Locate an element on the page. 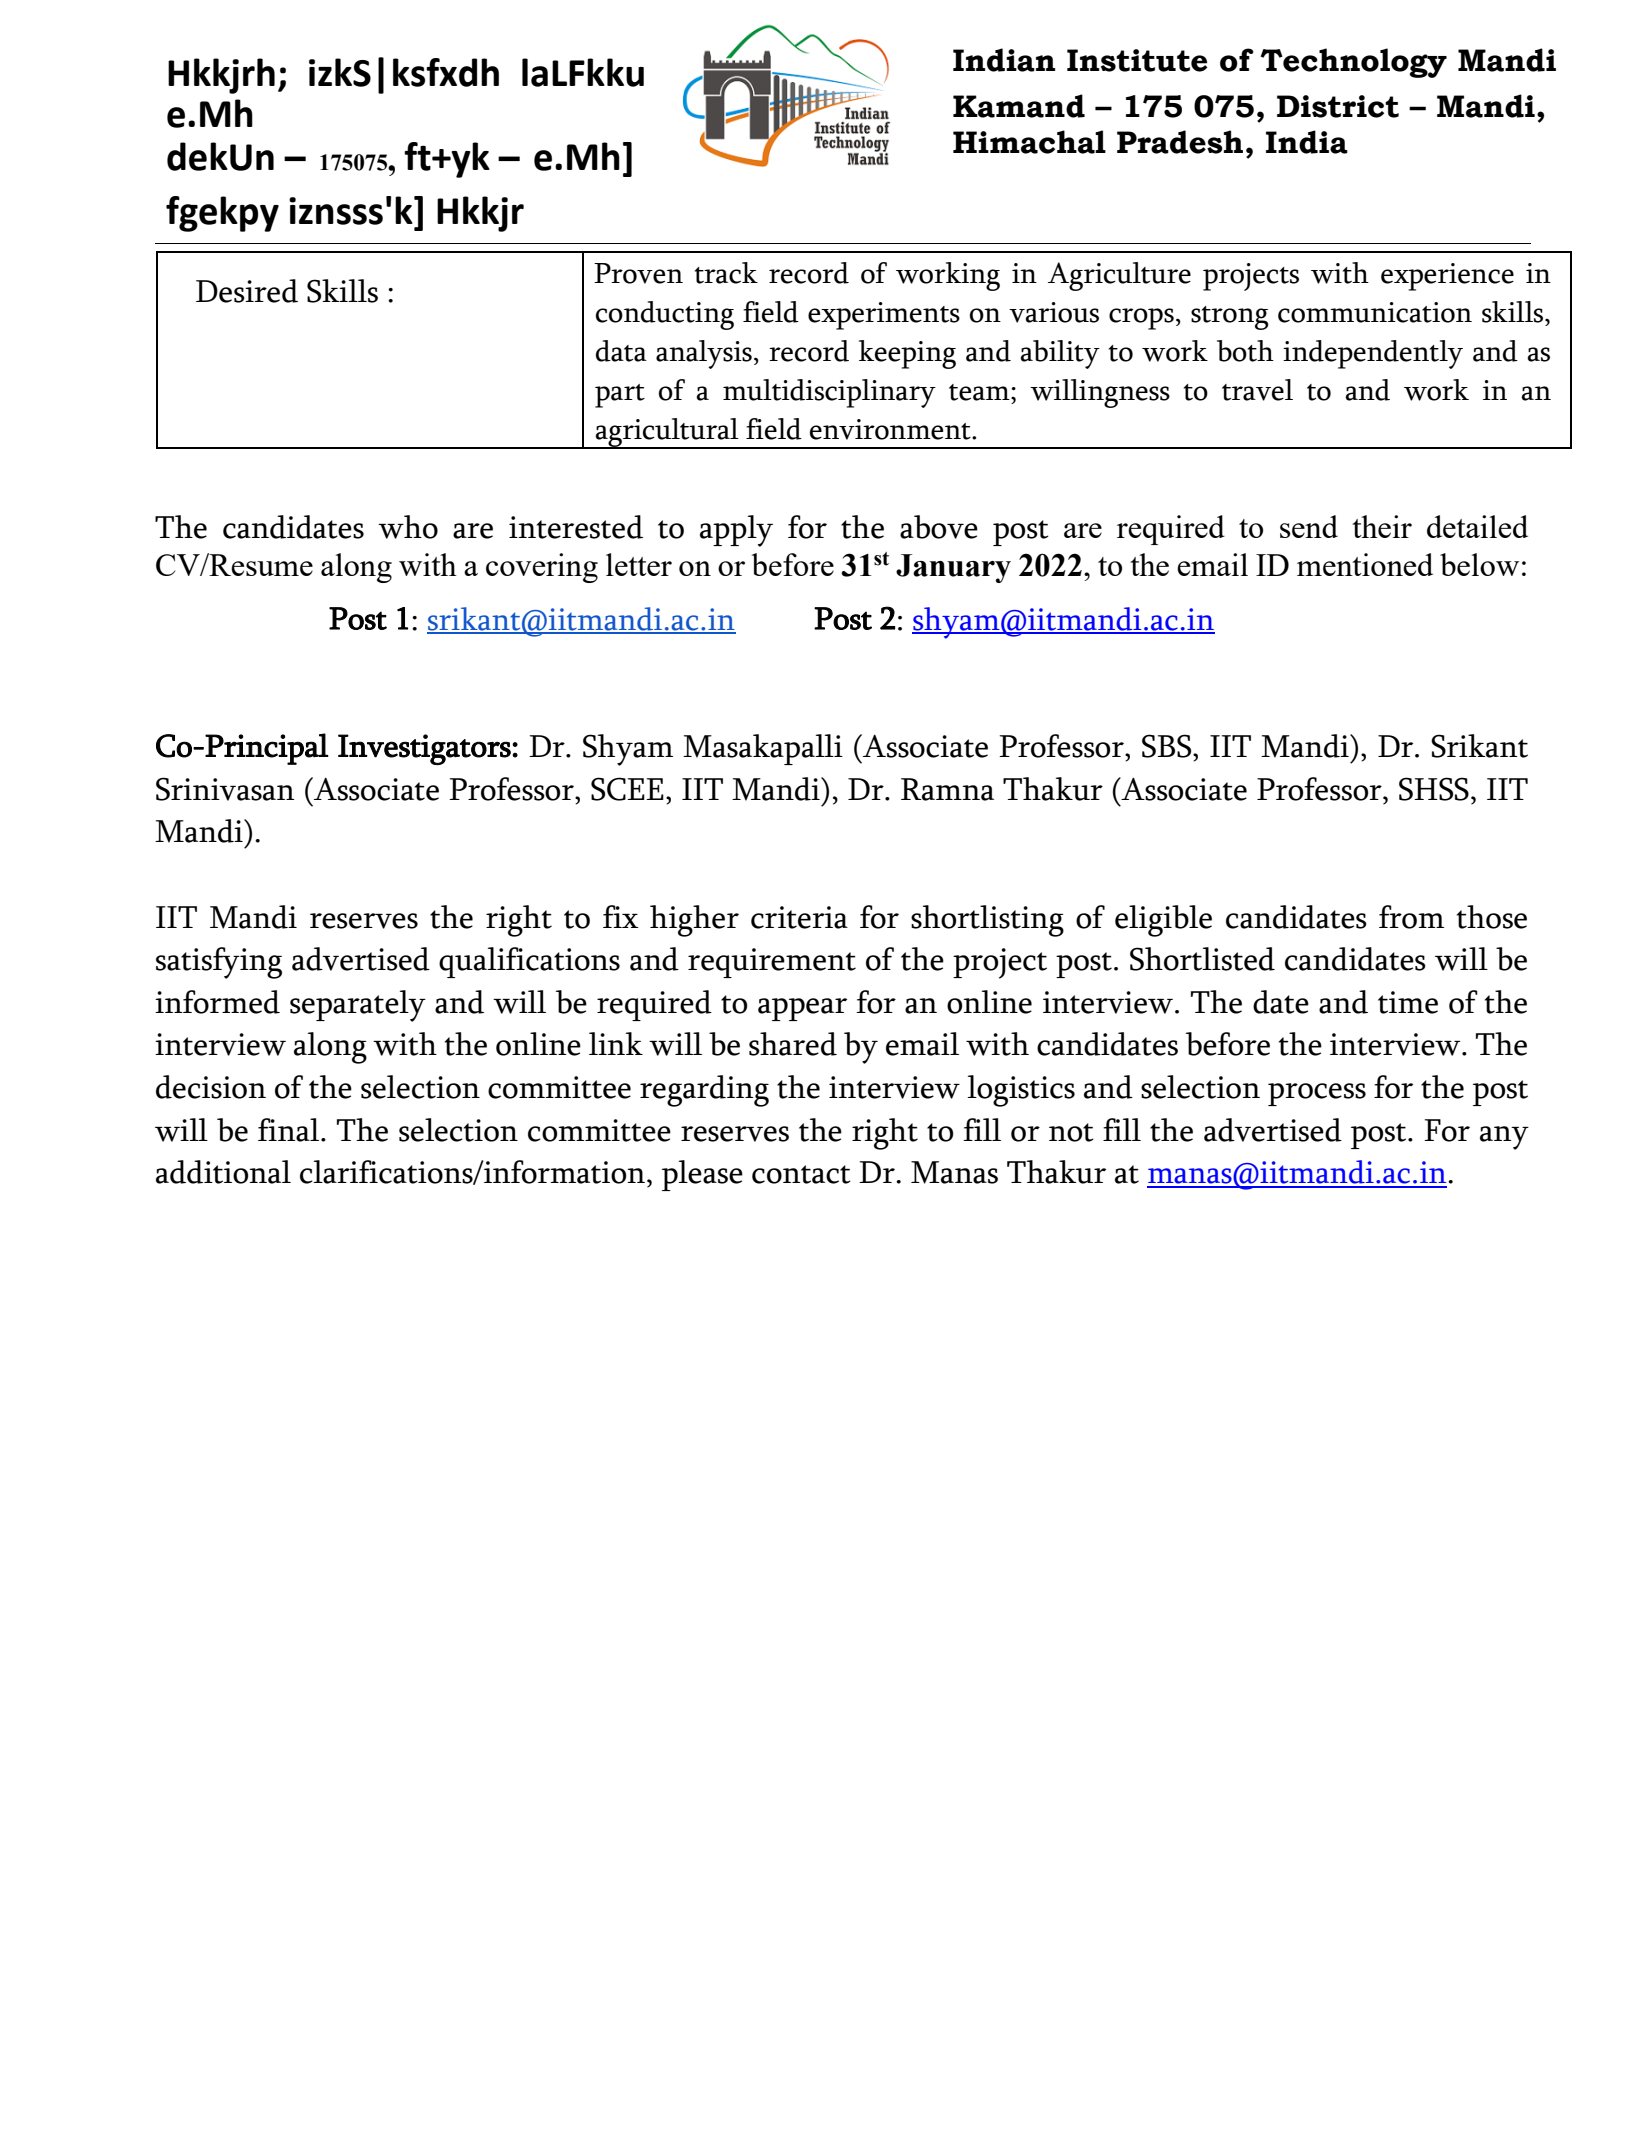 The width and height of the document is (1650, 2135). Desired is located at coordinates (247, 291).
